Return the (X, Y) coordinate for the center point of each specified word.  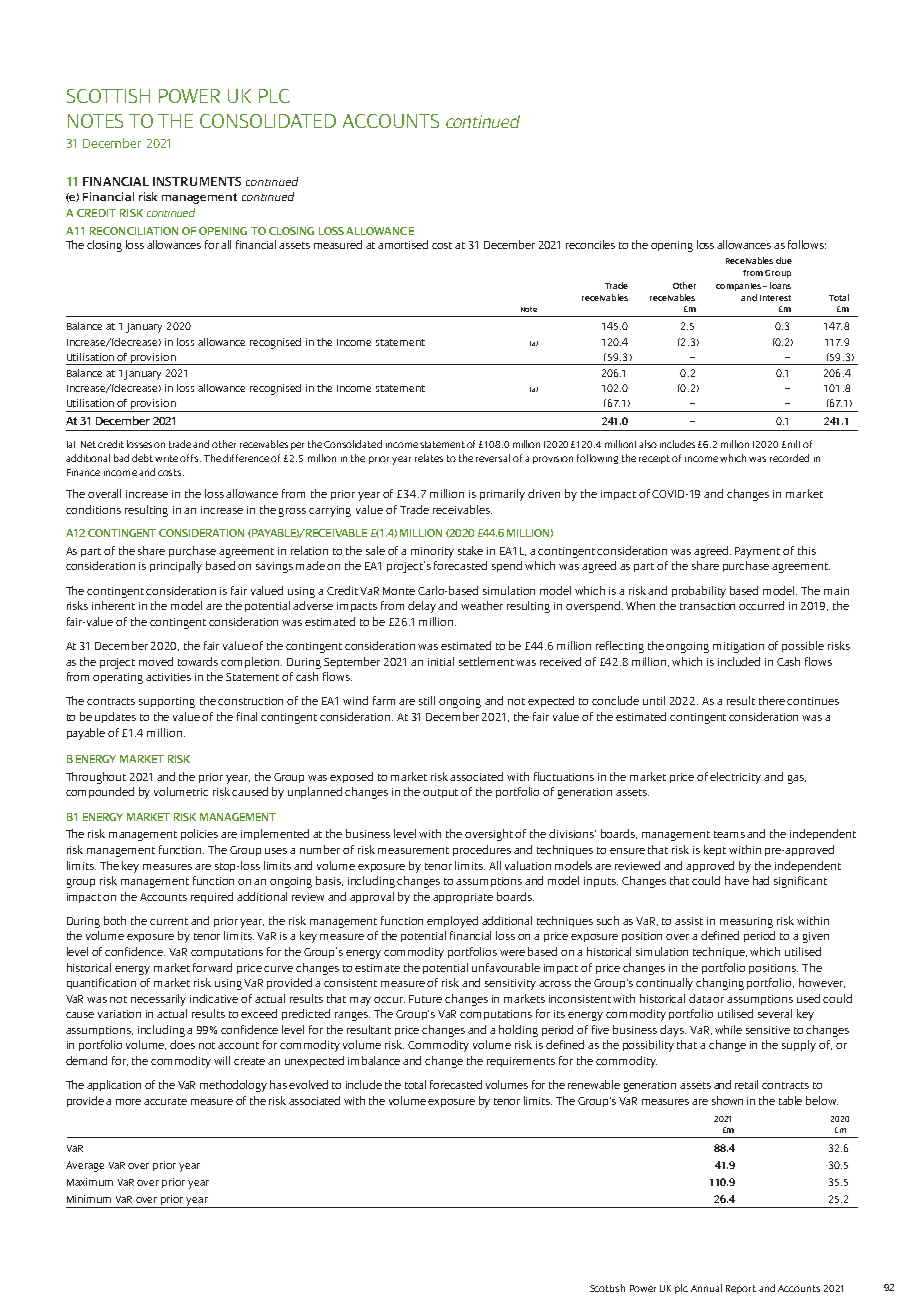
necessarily (158, 1000)
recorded (789, 458)
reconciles (590, 244)
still (427, 700)
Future (425, 999)
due (784, 260)
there (772, 700)
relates (429, 458)
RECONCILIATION (134, 231)
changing (720, 984)
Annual (706, 1288)
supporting (167, 702)
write (166, 458)
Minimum (89, 1199)
